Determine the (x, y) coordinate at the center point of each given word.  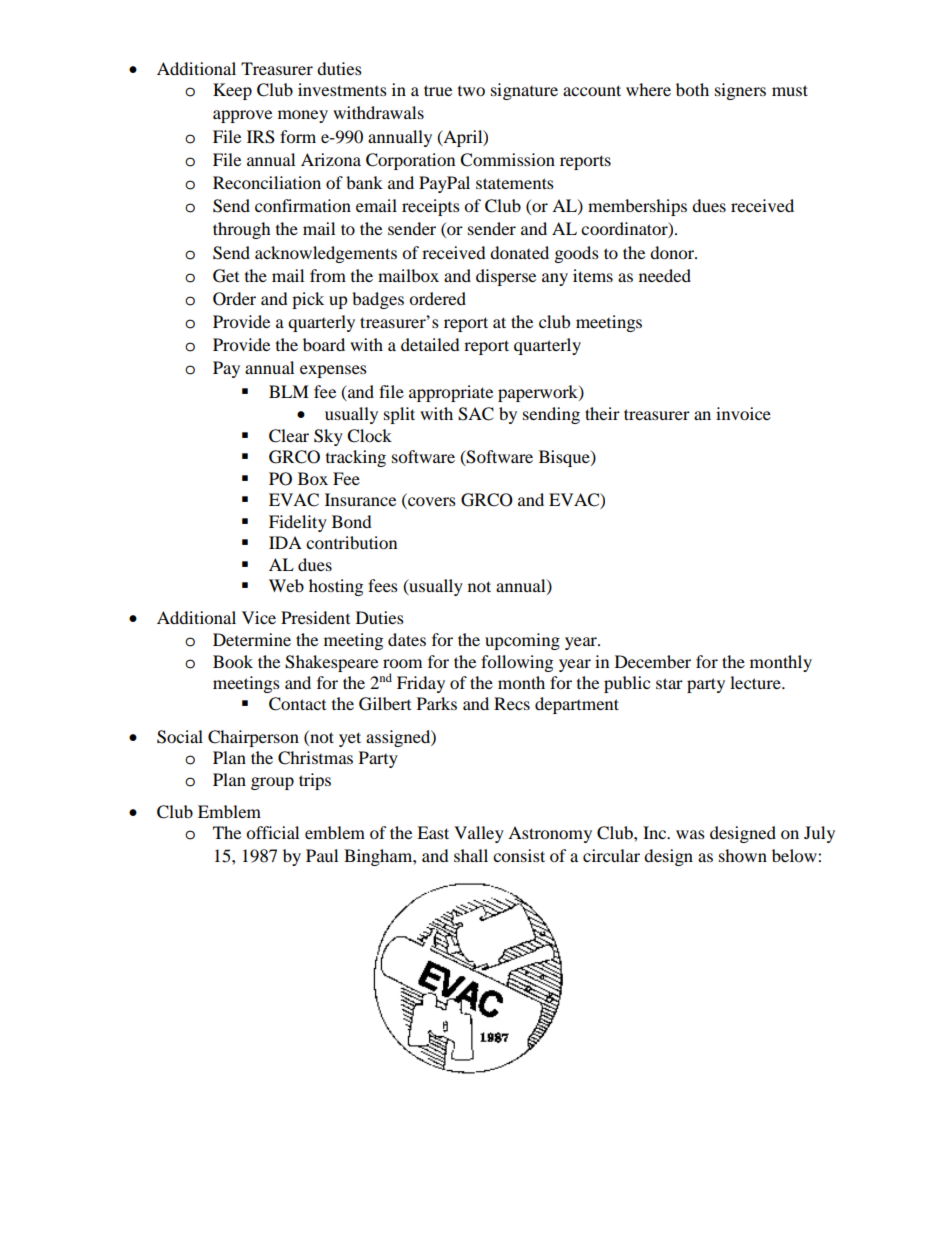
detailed (430, 344)
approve (242, 116)
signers (740, 91)
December (653, 661)
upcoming (522, 641)
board (324, 344)
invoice (743, 413)
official (272, 832)
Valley (479, 834)
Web (286, 585)
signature (524, 91)
